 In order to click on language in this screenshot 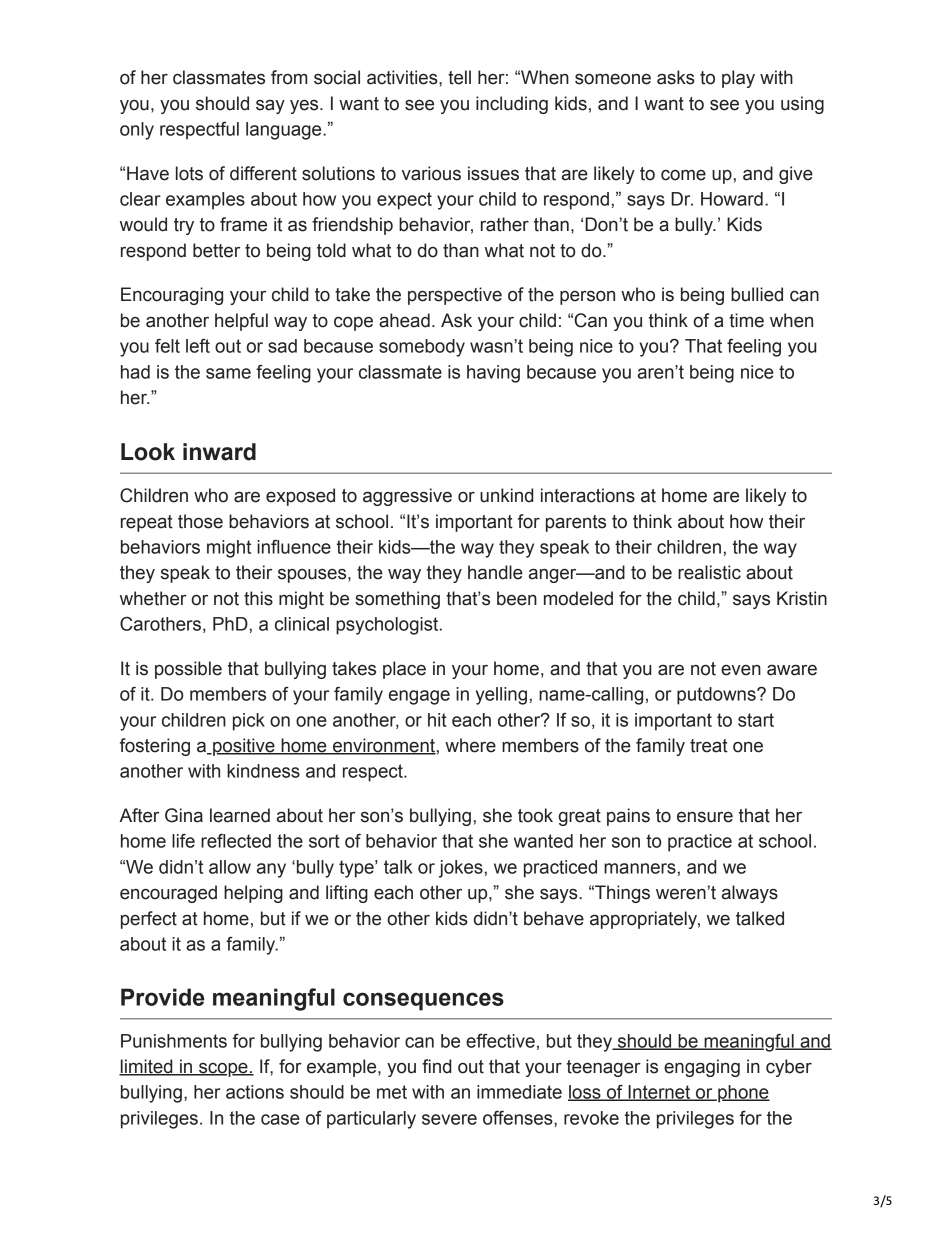, I will do `click(285, 131)`.
